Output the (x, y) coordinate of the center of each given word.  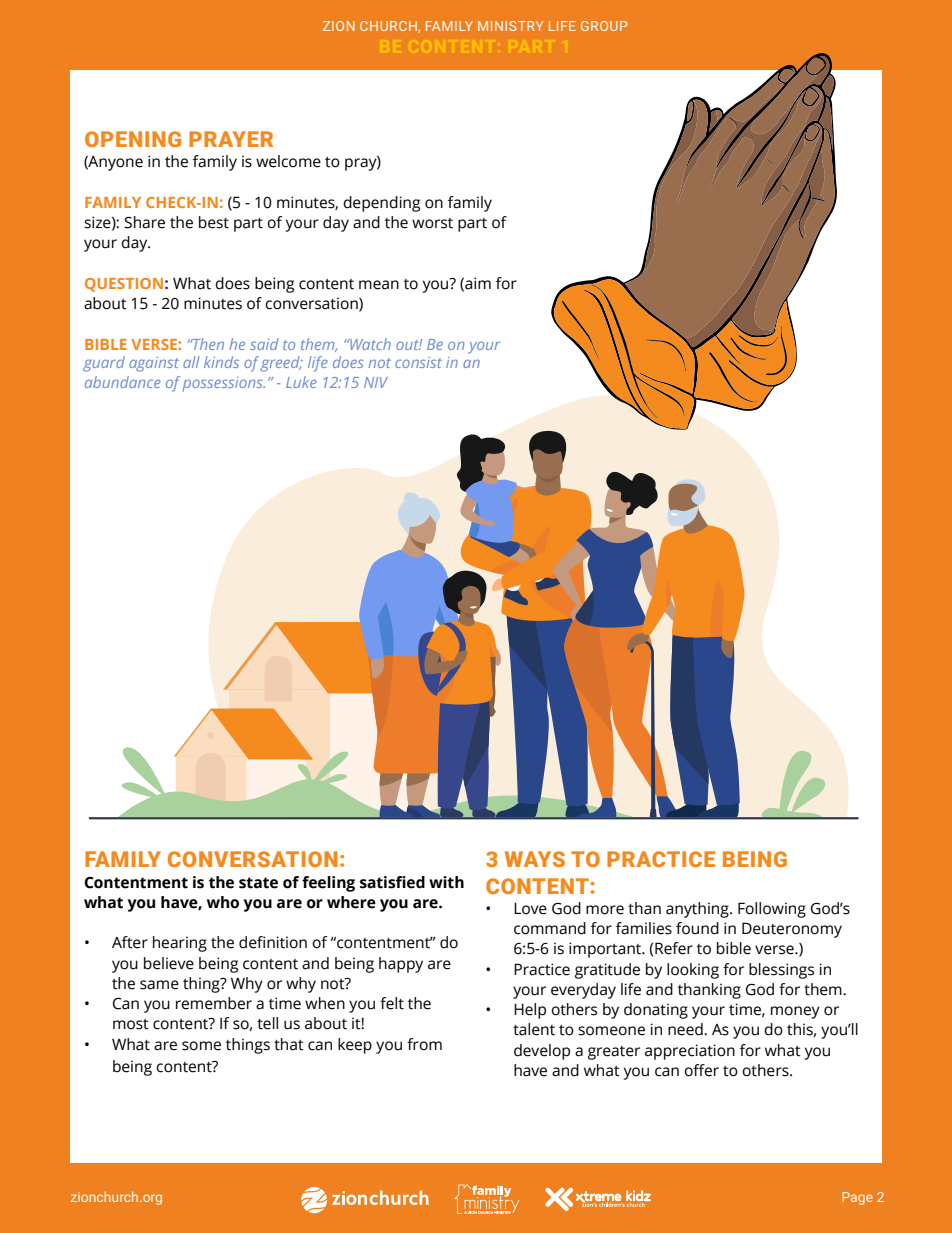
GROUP (604, 26)
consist (418, 362)
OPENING (133, 139)
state (258, 883)
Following (772, 910)
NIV (376, 382)
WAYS (535, 859)
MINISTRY (510, 26)
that (289, 1044)
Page (857, 1198)
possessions (224, 384)
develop (542, 1052)
